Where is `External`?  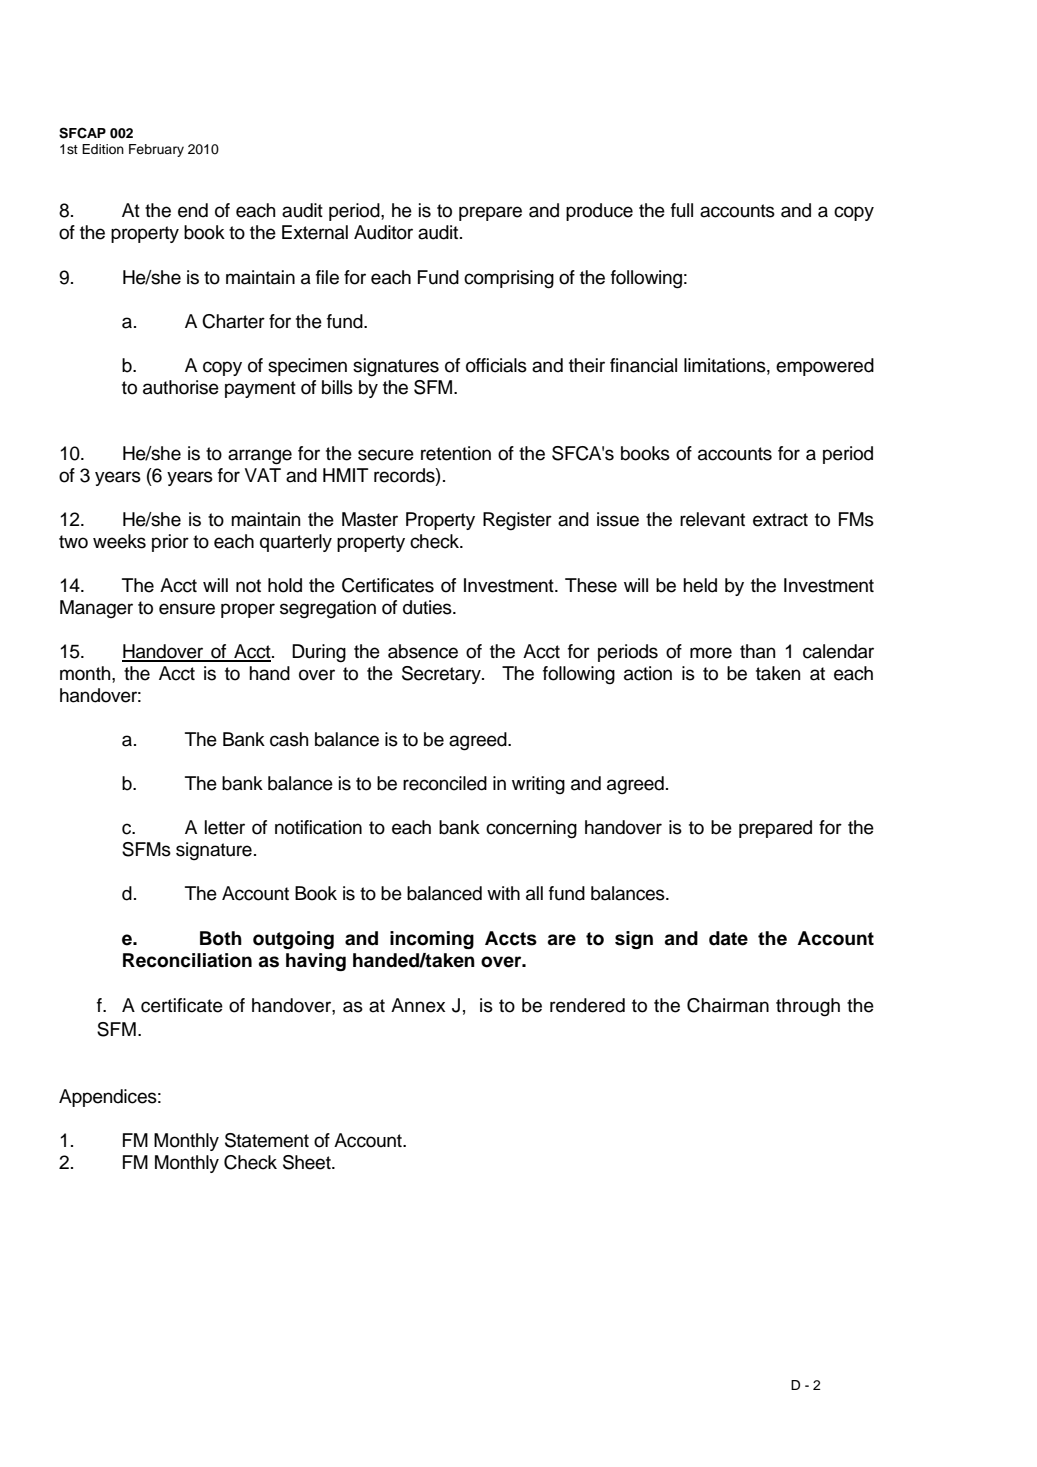 External is located at coordinates (315, 232).
